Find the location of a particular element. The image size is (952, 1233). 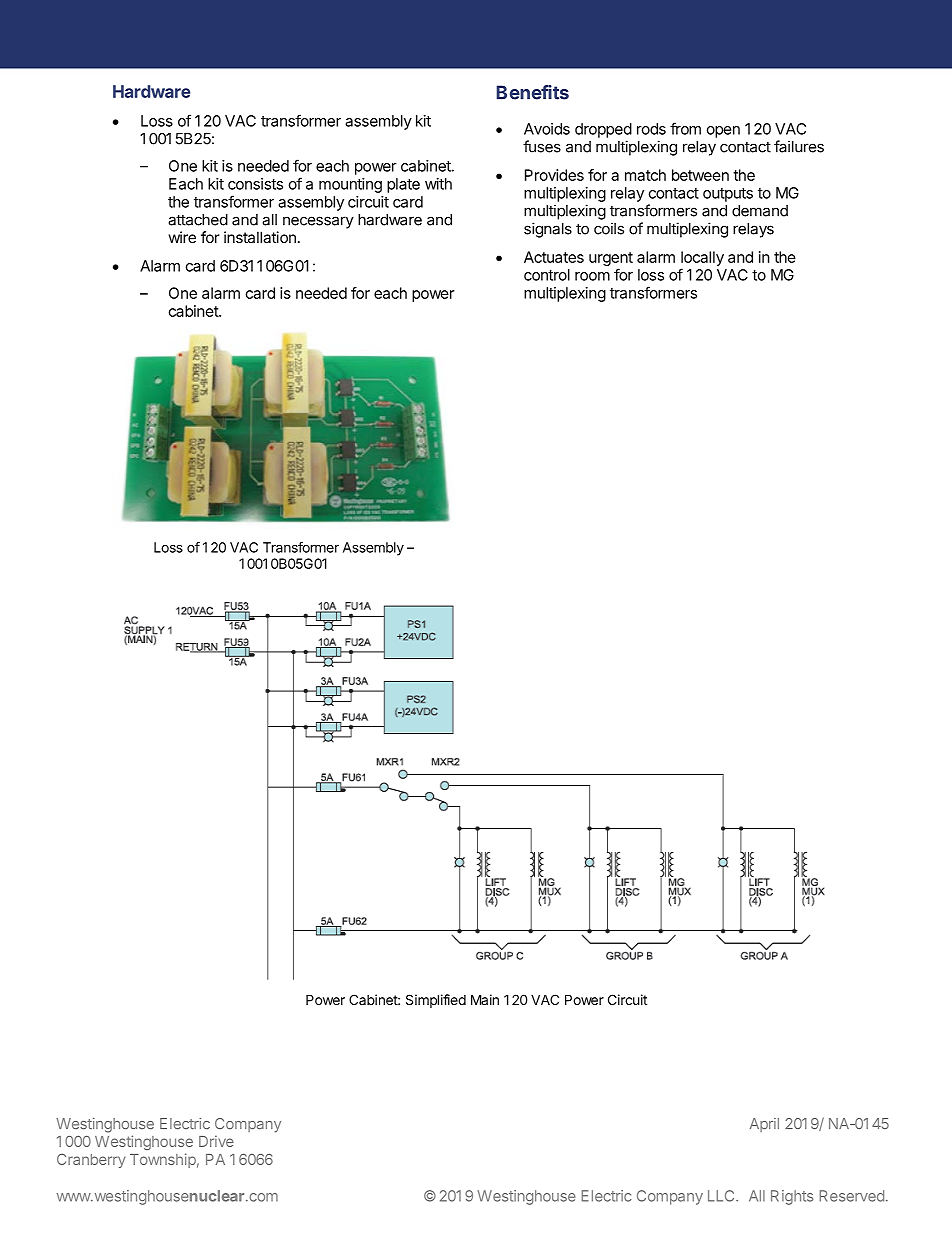

control is located at coordinates (547, 275).
